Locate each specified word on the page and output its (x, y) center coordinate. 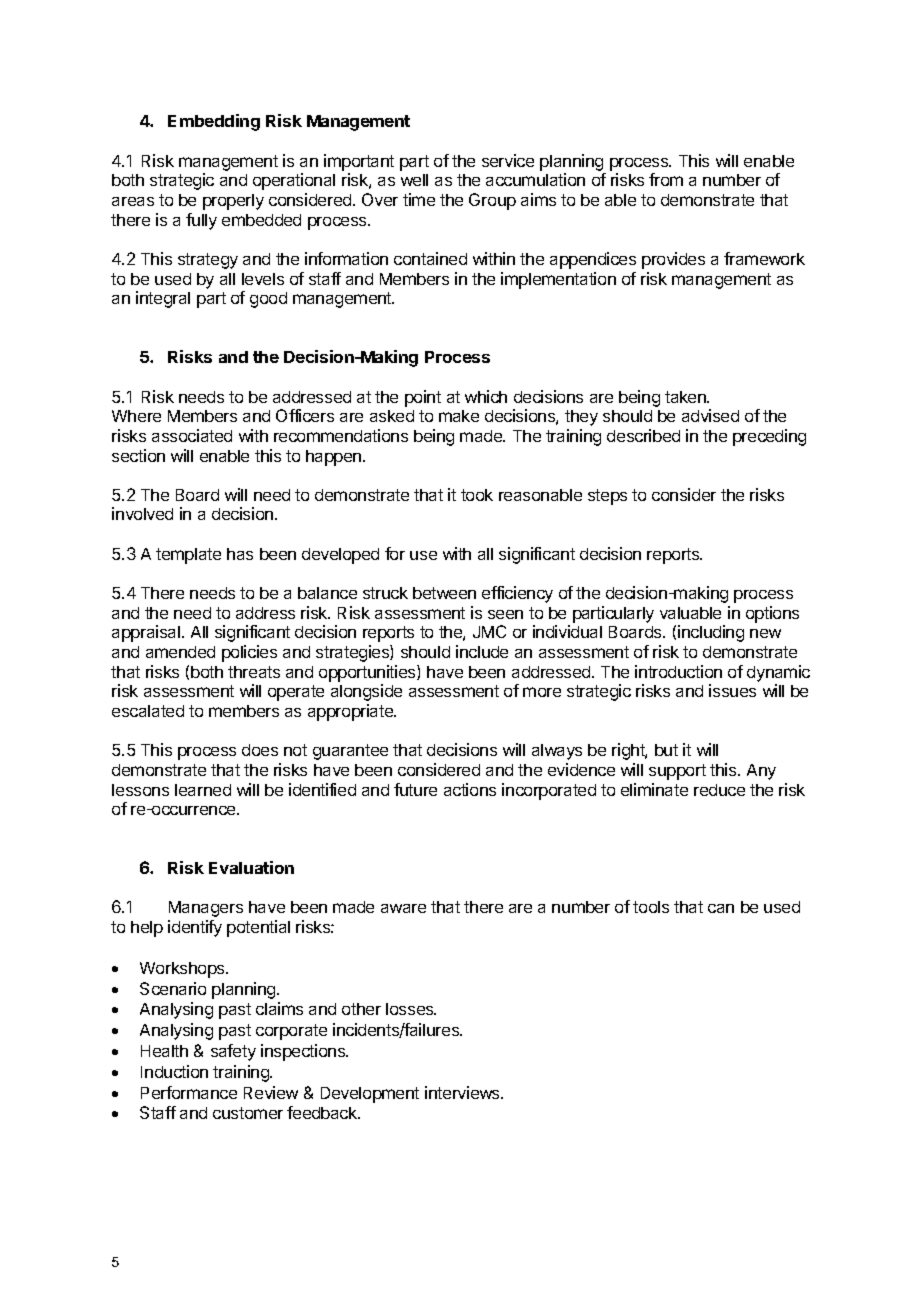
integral (163, 299)
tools (651, 907)
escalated (148, 711)
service (508, 160)
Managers (206, 909)
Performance (189, 1092)
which (486, 396)
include (482, 651)
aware (403, 908)
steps (607, 497)
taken (686, 397)
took (477, 495)
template (188, 556)
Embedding (214, 122)
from (666, 179)
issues (732, 690)
